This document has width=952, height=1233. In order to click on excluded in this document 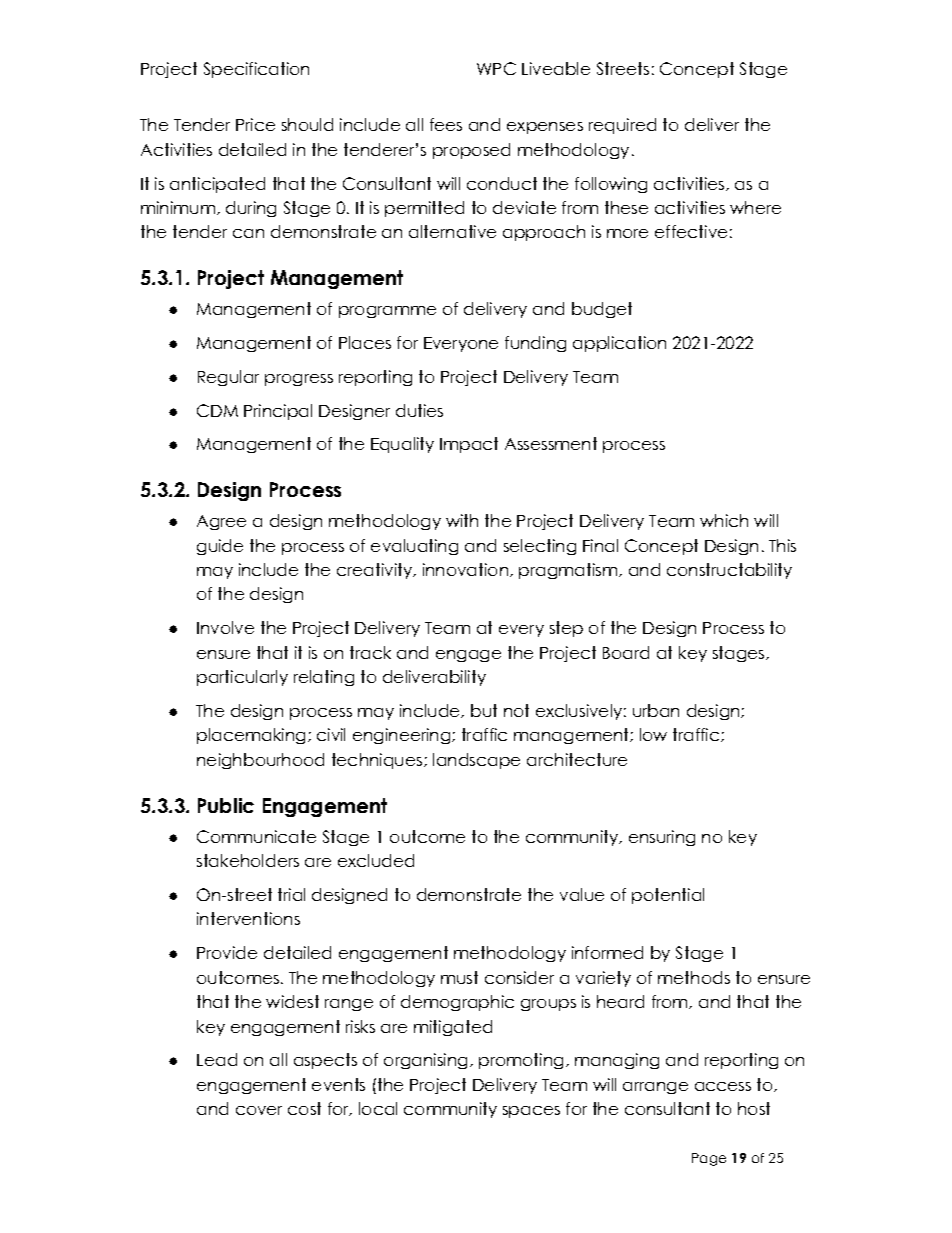, I will do `click(376, 860)`.
